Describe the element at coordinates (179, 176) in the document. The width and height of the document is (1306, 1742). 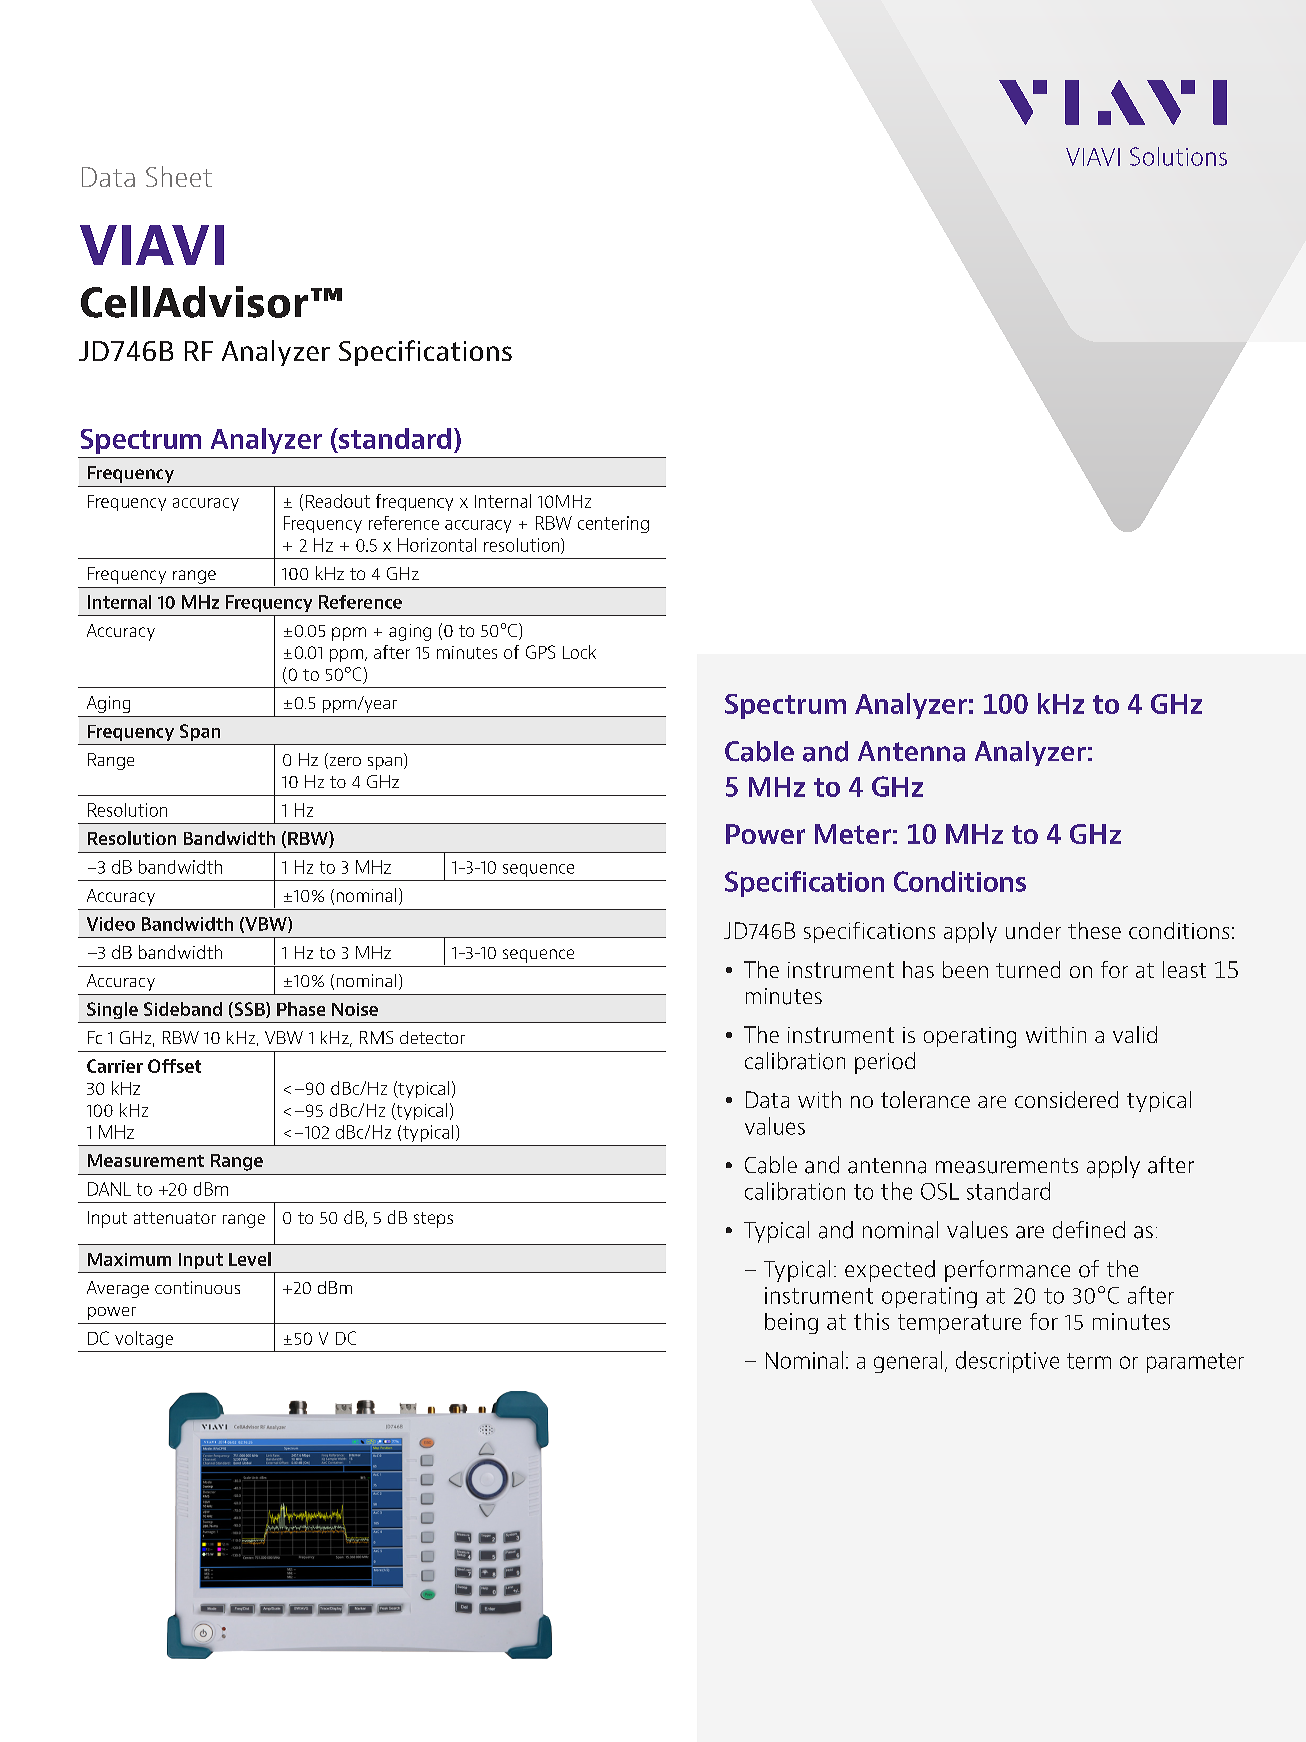
I see `Sheet` at that location.
